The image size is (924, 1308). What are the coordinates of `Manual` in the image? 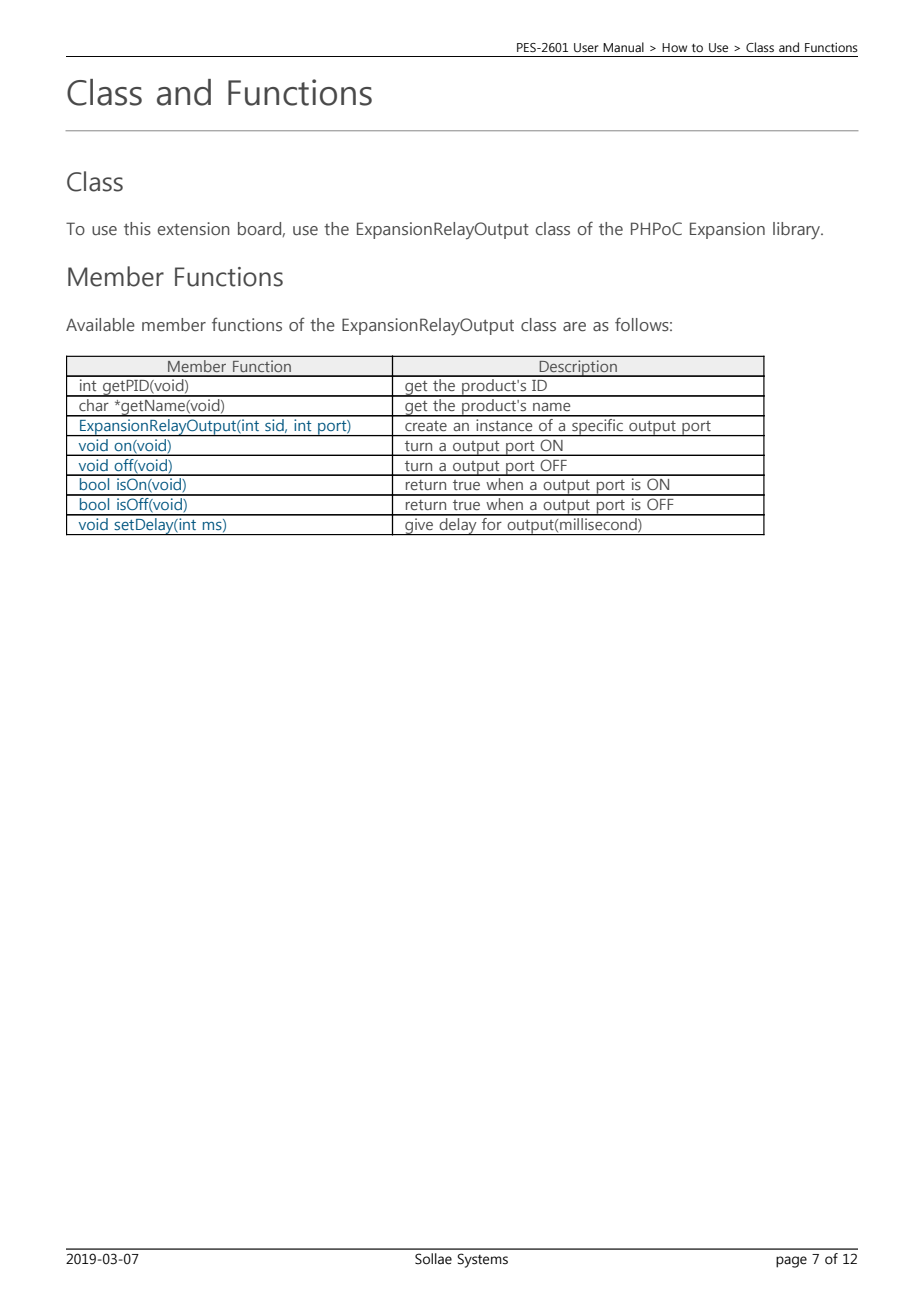 It's located at (623, 47).
